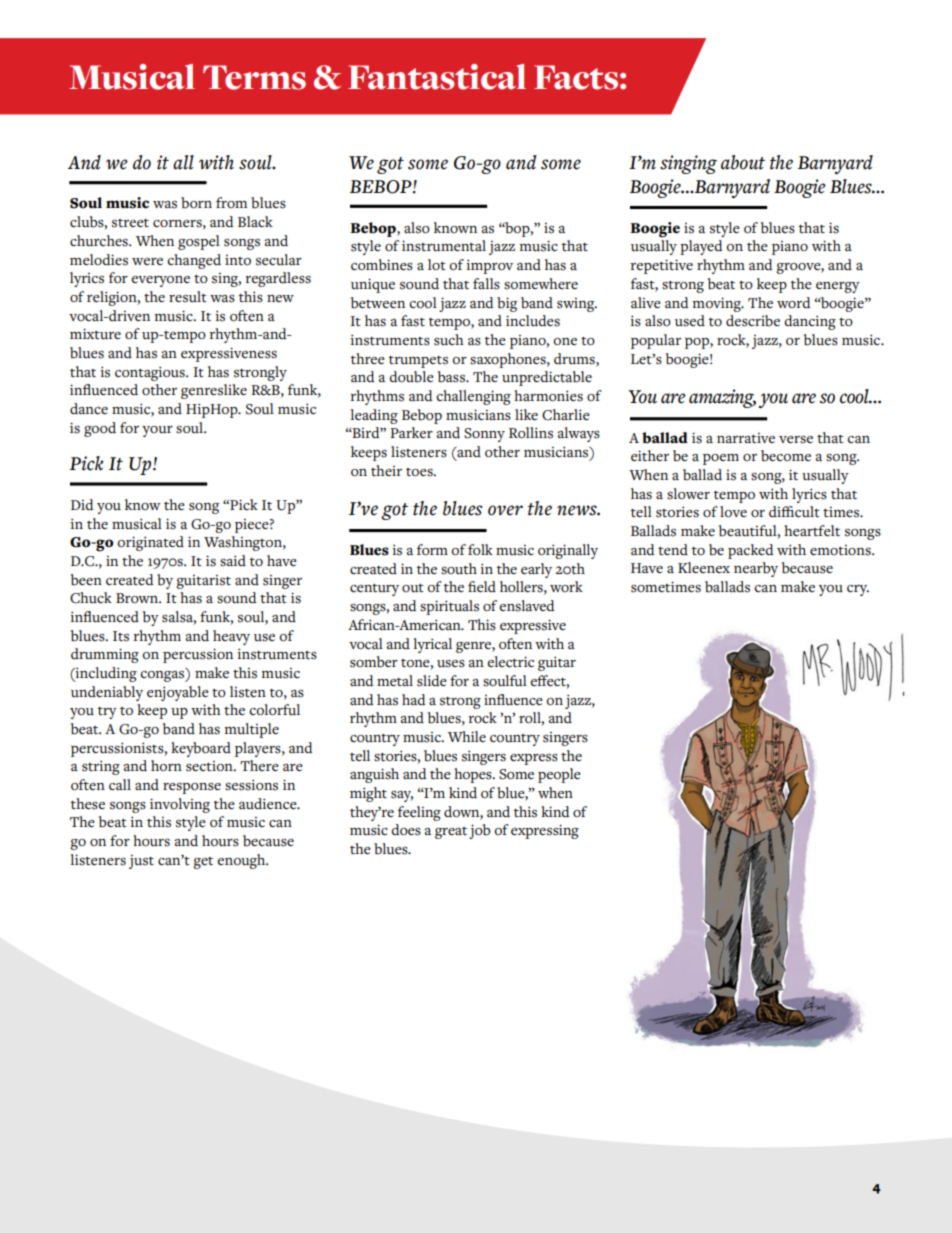 Image resolution: width=952 pixels, height=1233 pixels. I want to click on Brown, so click(138, 598).
